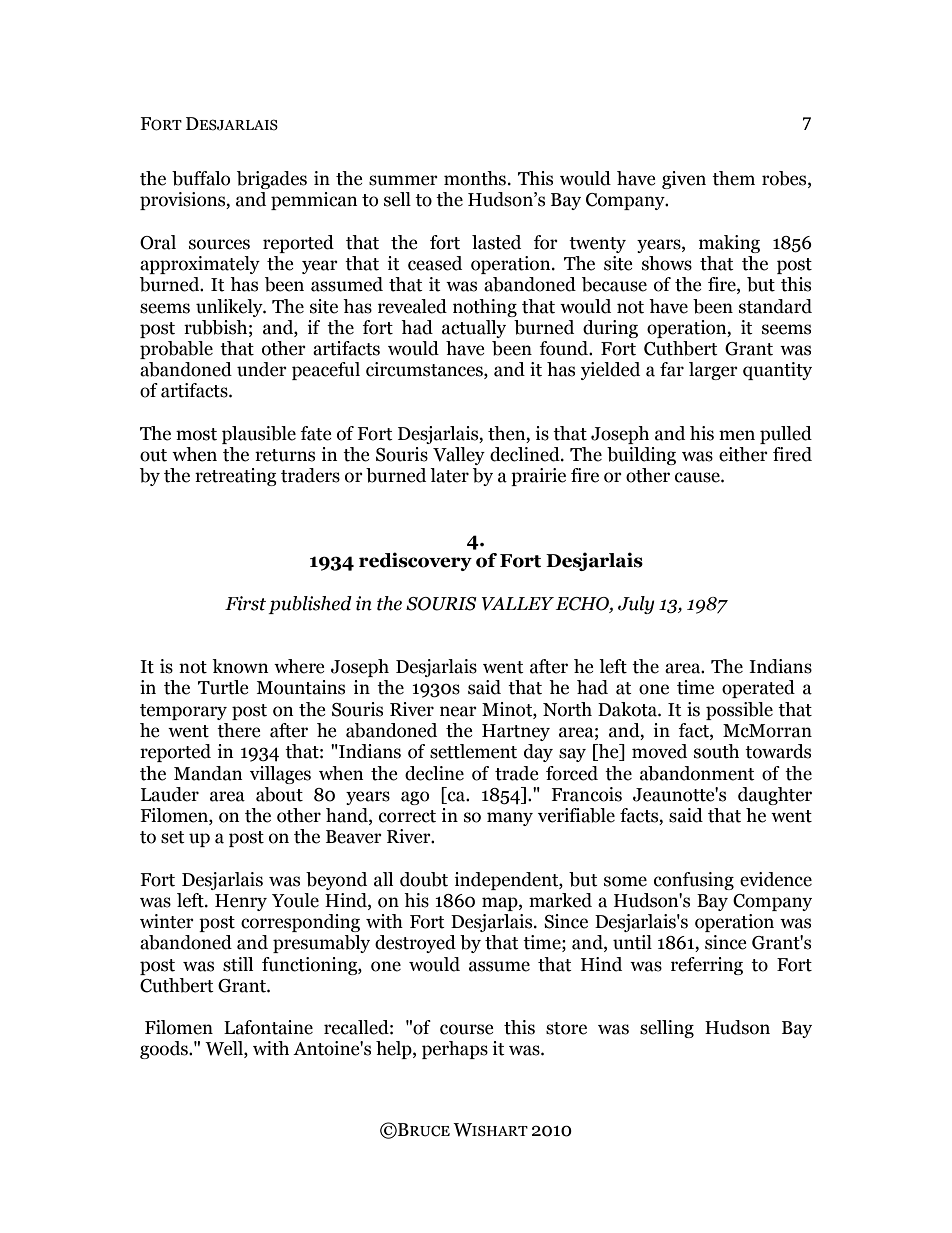 Image resolution: width=952 pixels, height=1233 pixels. I want to click on plausible, so click(259, 435).
